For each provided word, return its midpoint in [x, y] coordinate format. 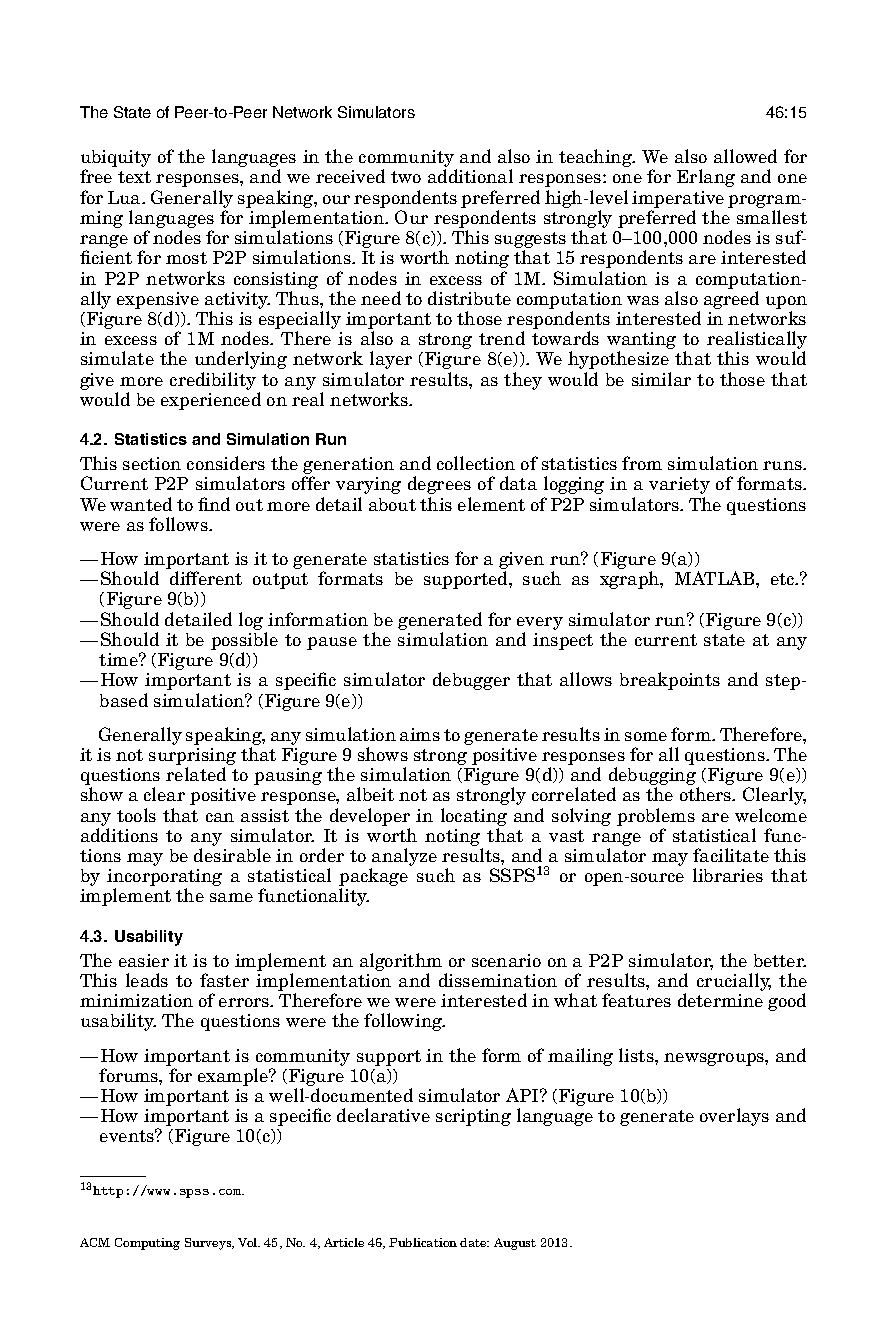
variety [679, 485]
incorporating [164, 879]
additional [470, 176]
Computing [147, 1244]
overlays [734, 1117]
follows [179, 524]
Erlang [706, 178]
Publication [423, 1242]
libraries [728, 875]
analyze [404, 858]
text [134, 177]
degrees [439, 485]
